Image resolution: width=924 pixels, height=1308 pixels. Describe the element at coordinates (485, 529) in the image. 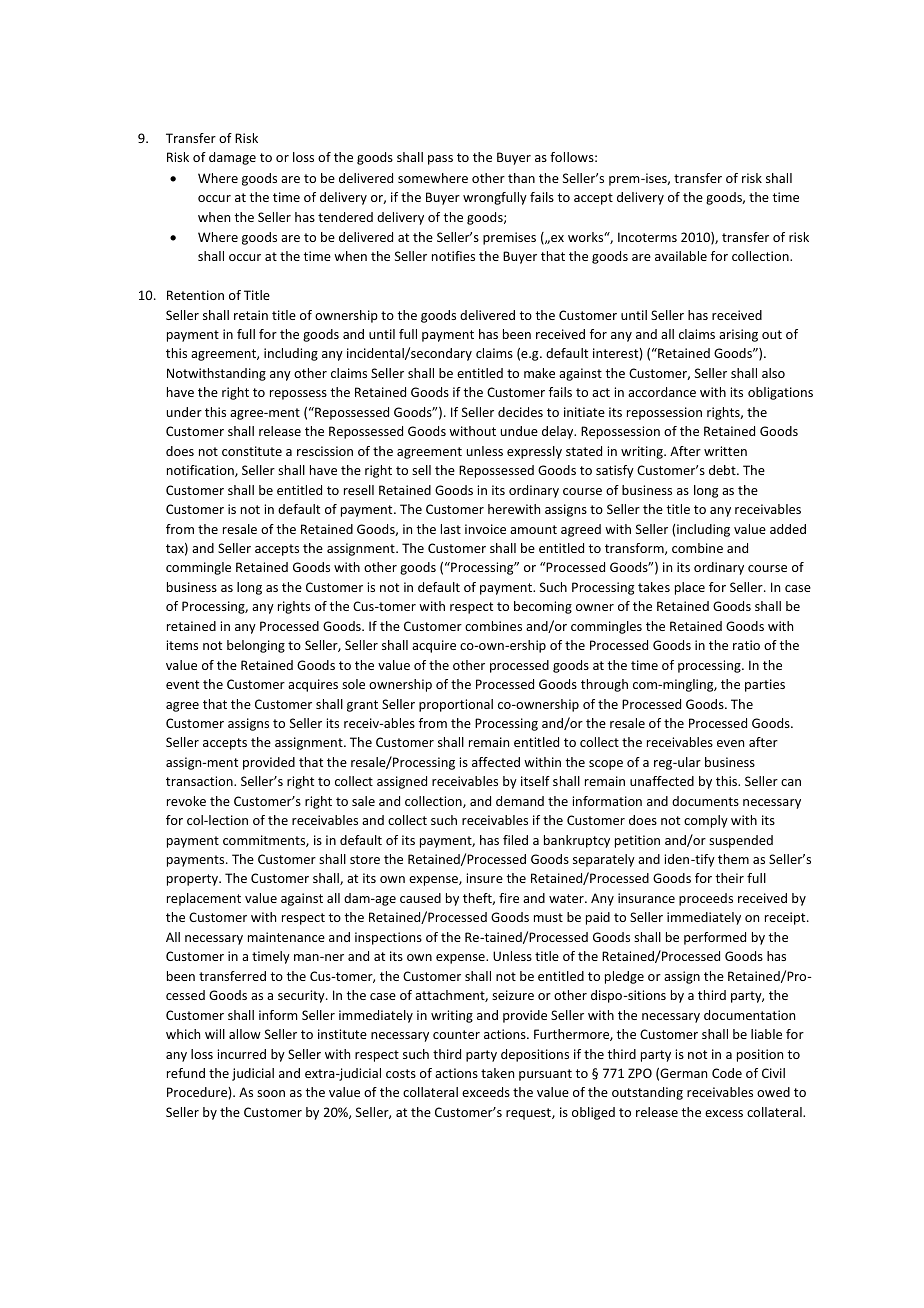

I see `invoice` at that location.
